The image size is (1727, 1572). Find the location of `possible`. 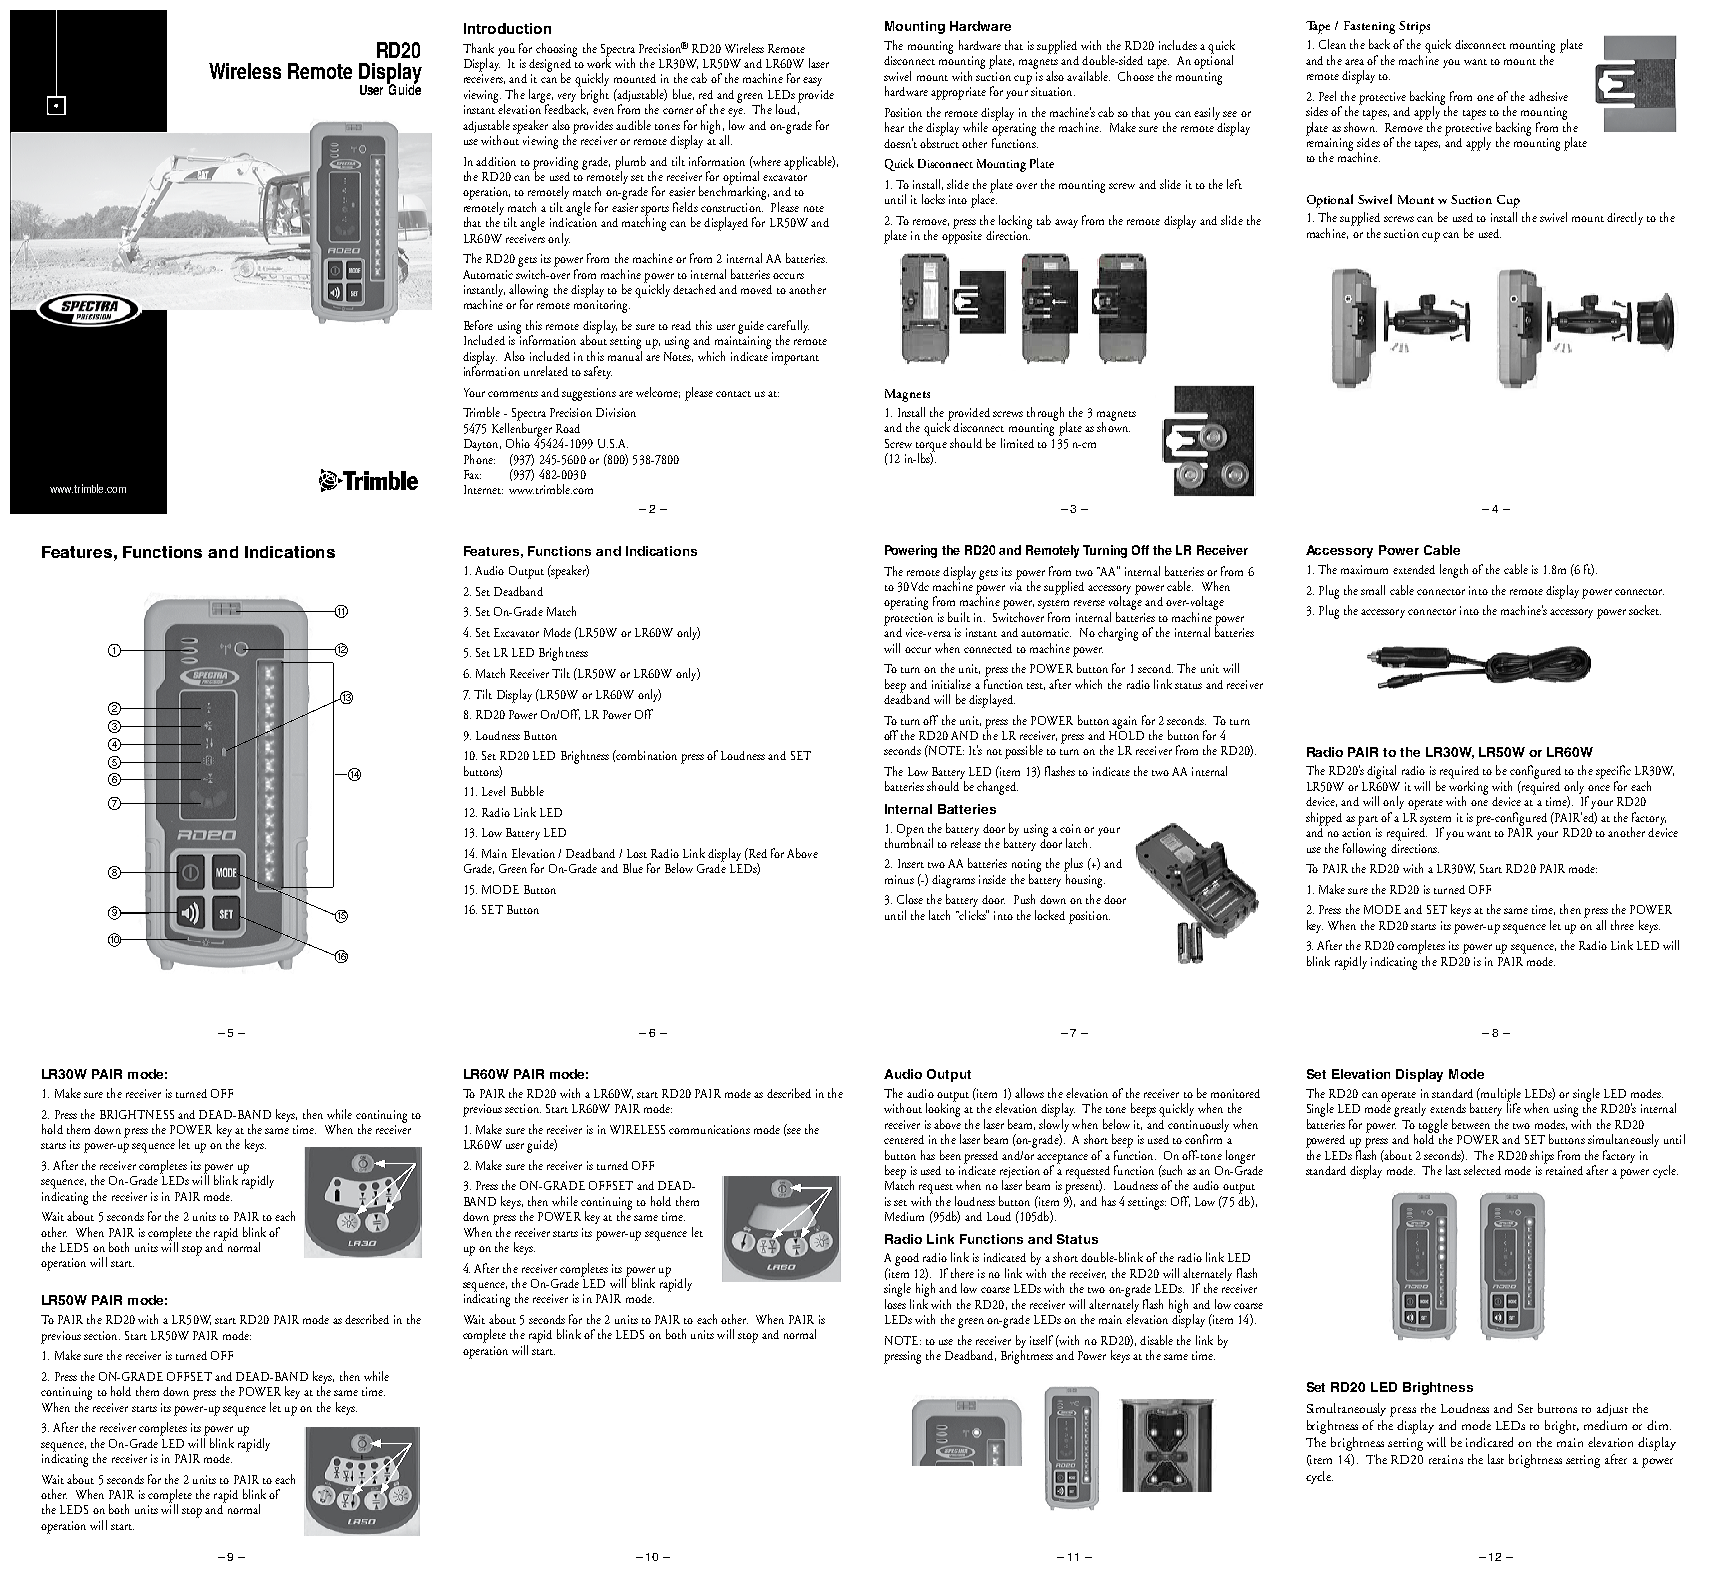

possible is located at coordinates (1024, 752).
